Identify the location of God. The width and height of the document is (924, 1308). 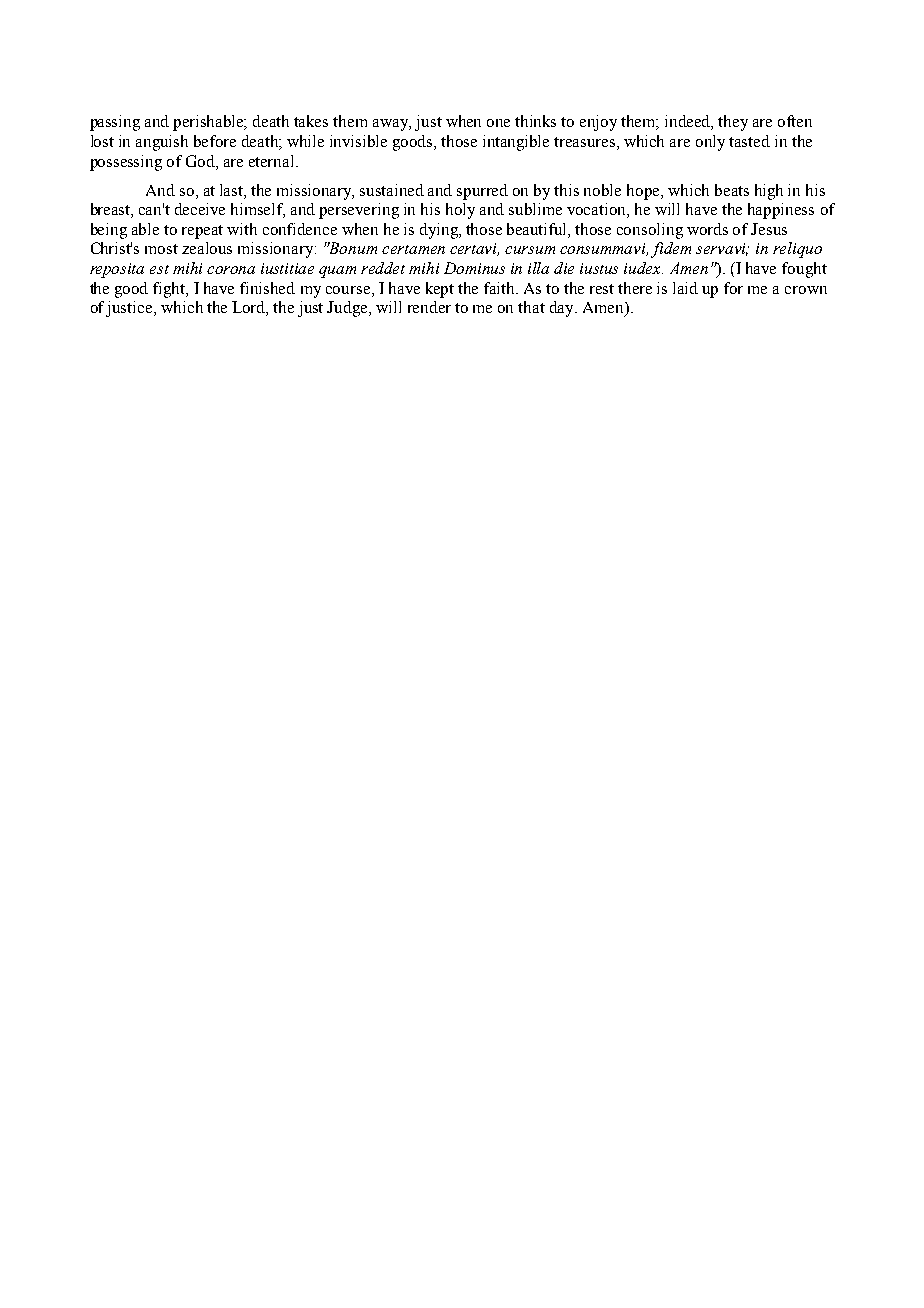
(201, 161).
